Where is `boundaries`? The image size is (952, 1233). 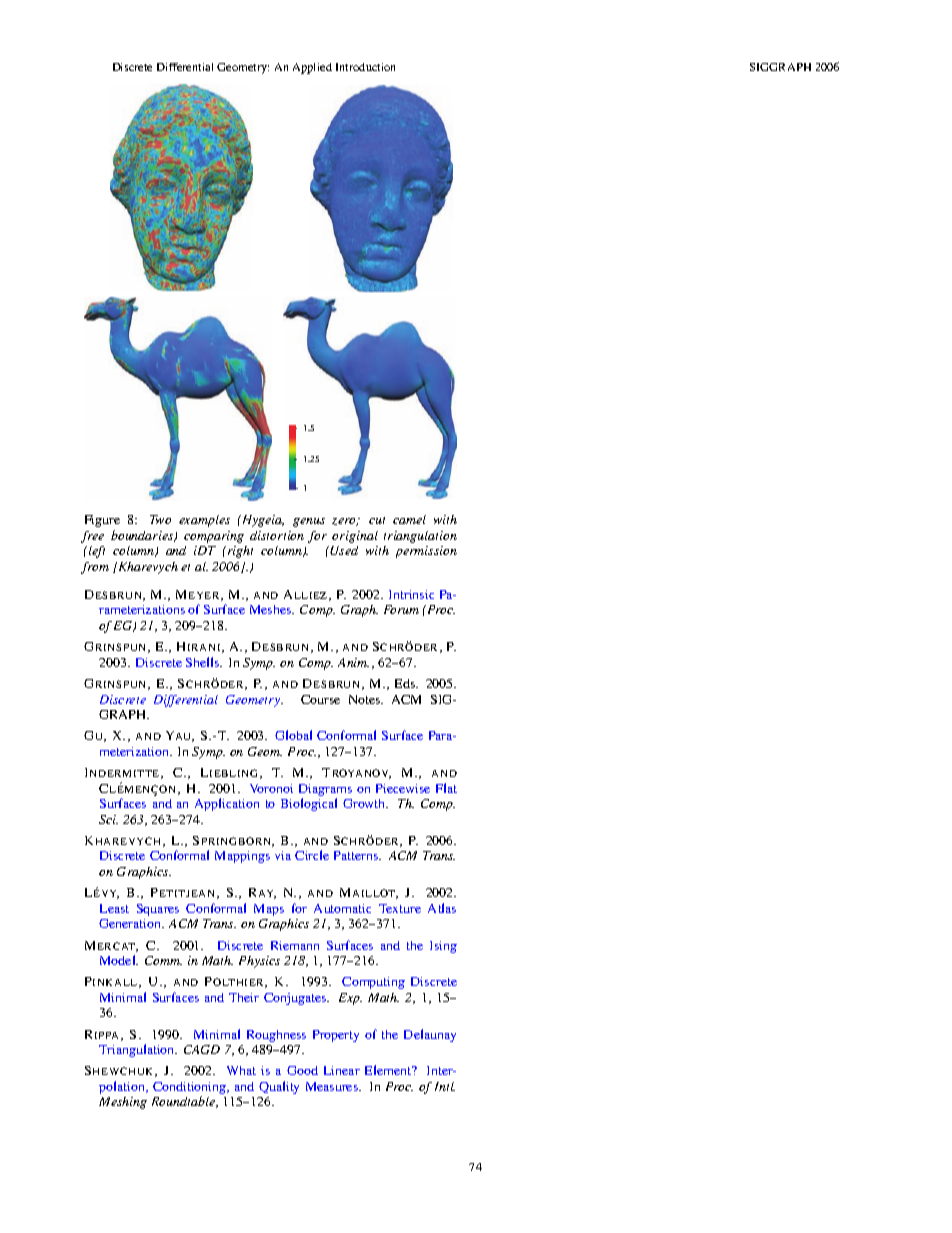 boundaries is located at coordinates (143, 536).
